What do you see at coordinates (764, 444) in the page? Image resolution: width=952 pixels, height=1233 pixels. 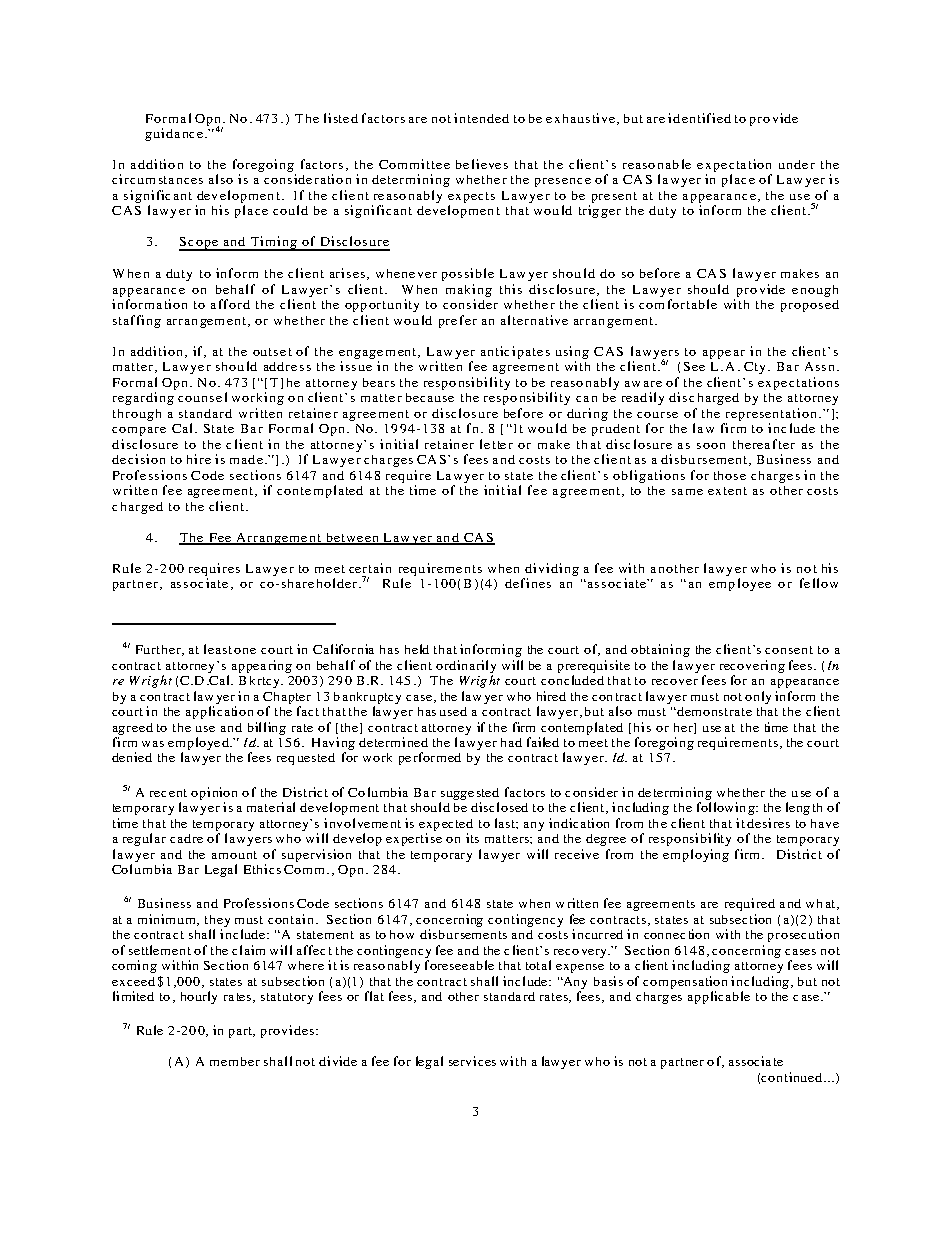 I see `thereafter` at bounding box center [764, 444].
